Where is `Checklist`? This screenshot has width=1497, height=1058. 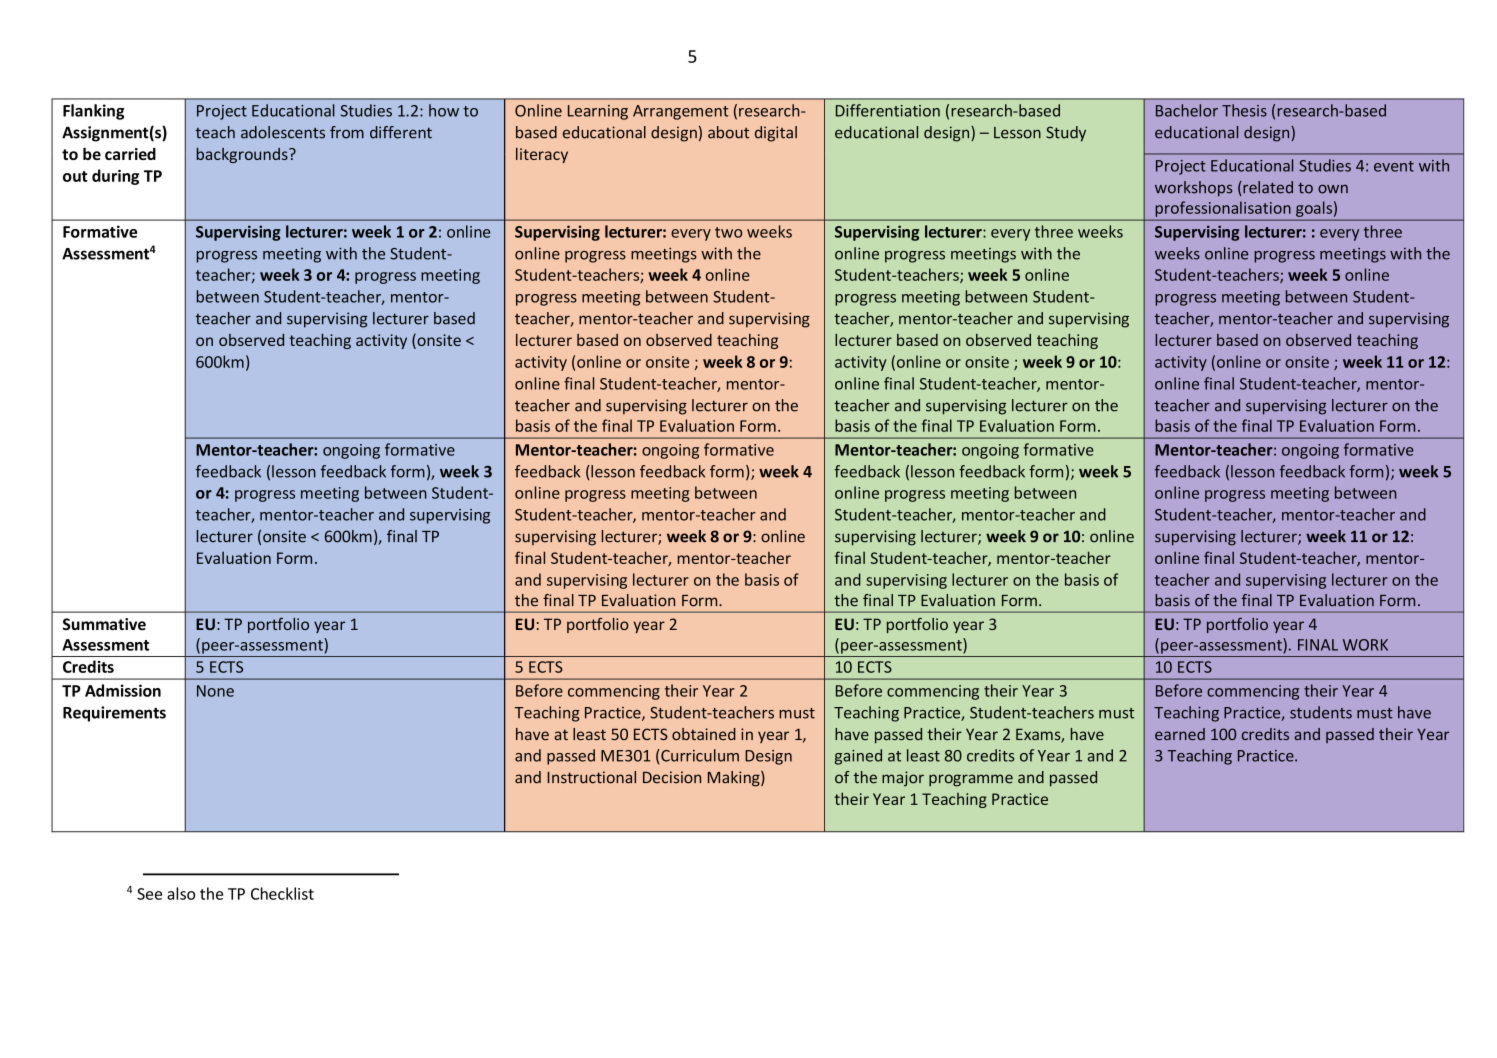
Checklist is located at coordinates (282, 893).
